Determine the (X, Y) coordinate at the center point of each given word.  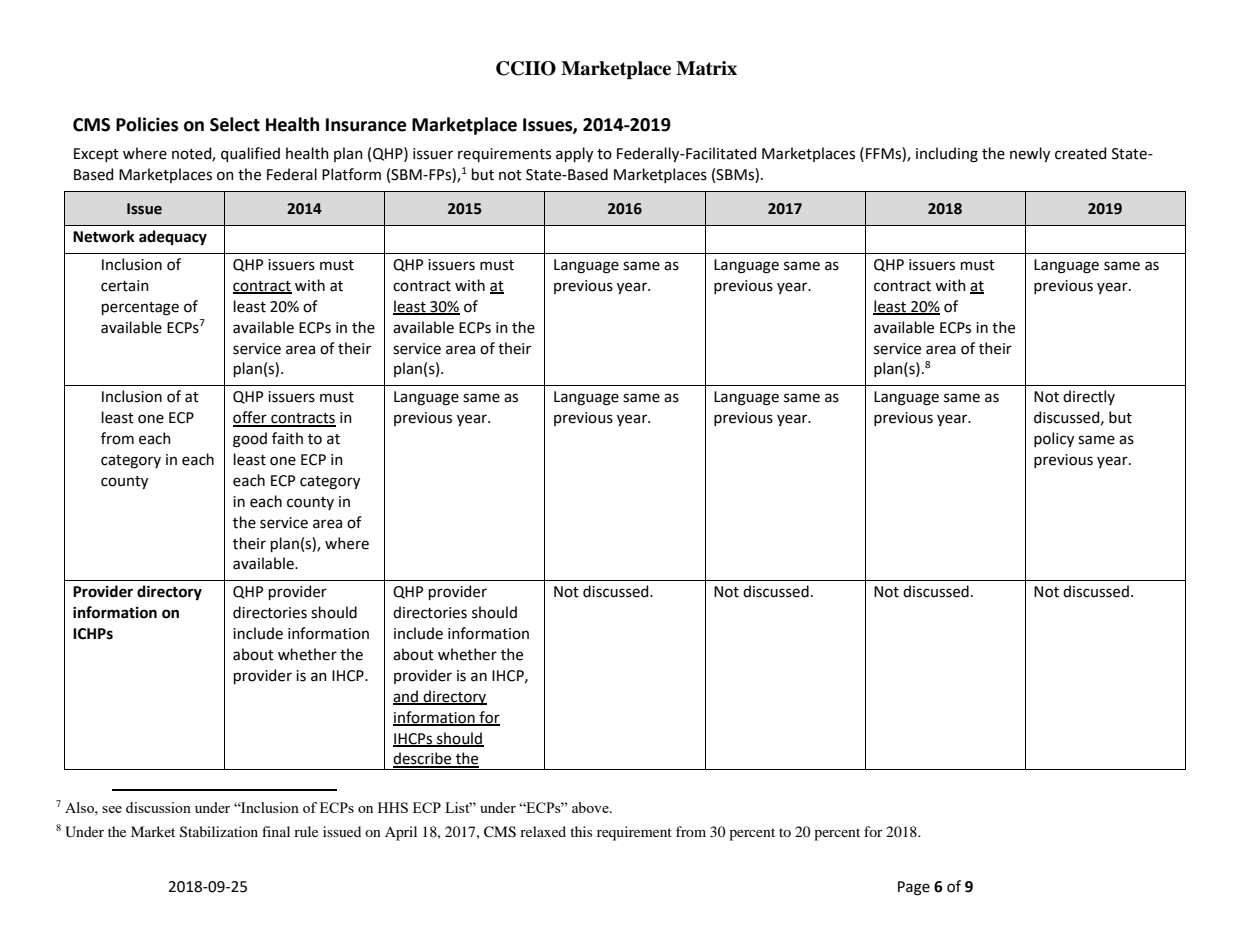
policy (1054, 439)
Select (235, 124)
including (947, 155)
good (250, 440)
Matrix (706, 68)
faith (287, 438)
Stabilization (219, 832)
